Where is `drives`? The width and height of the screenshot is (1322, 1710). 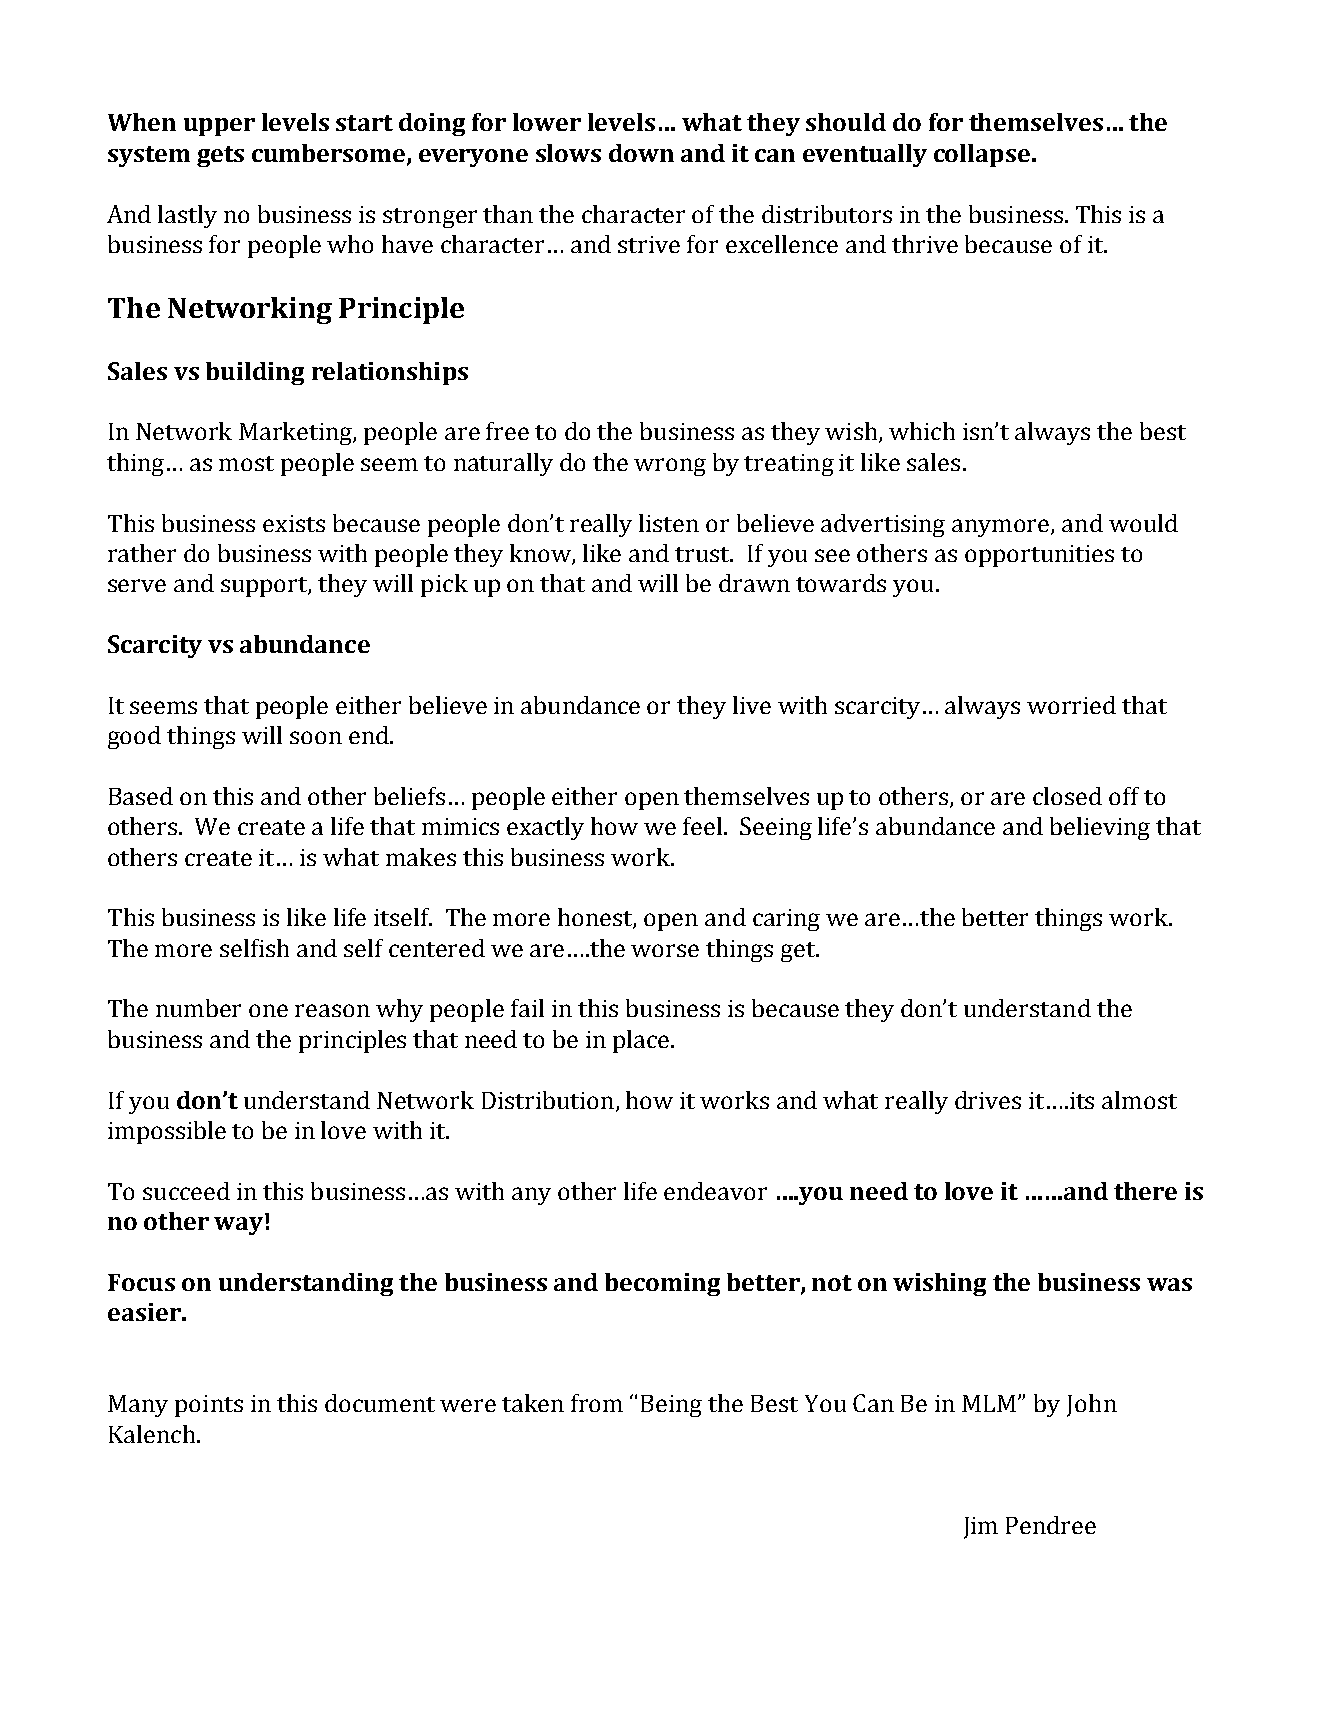
drives is located at coordinates (988, 1100).
